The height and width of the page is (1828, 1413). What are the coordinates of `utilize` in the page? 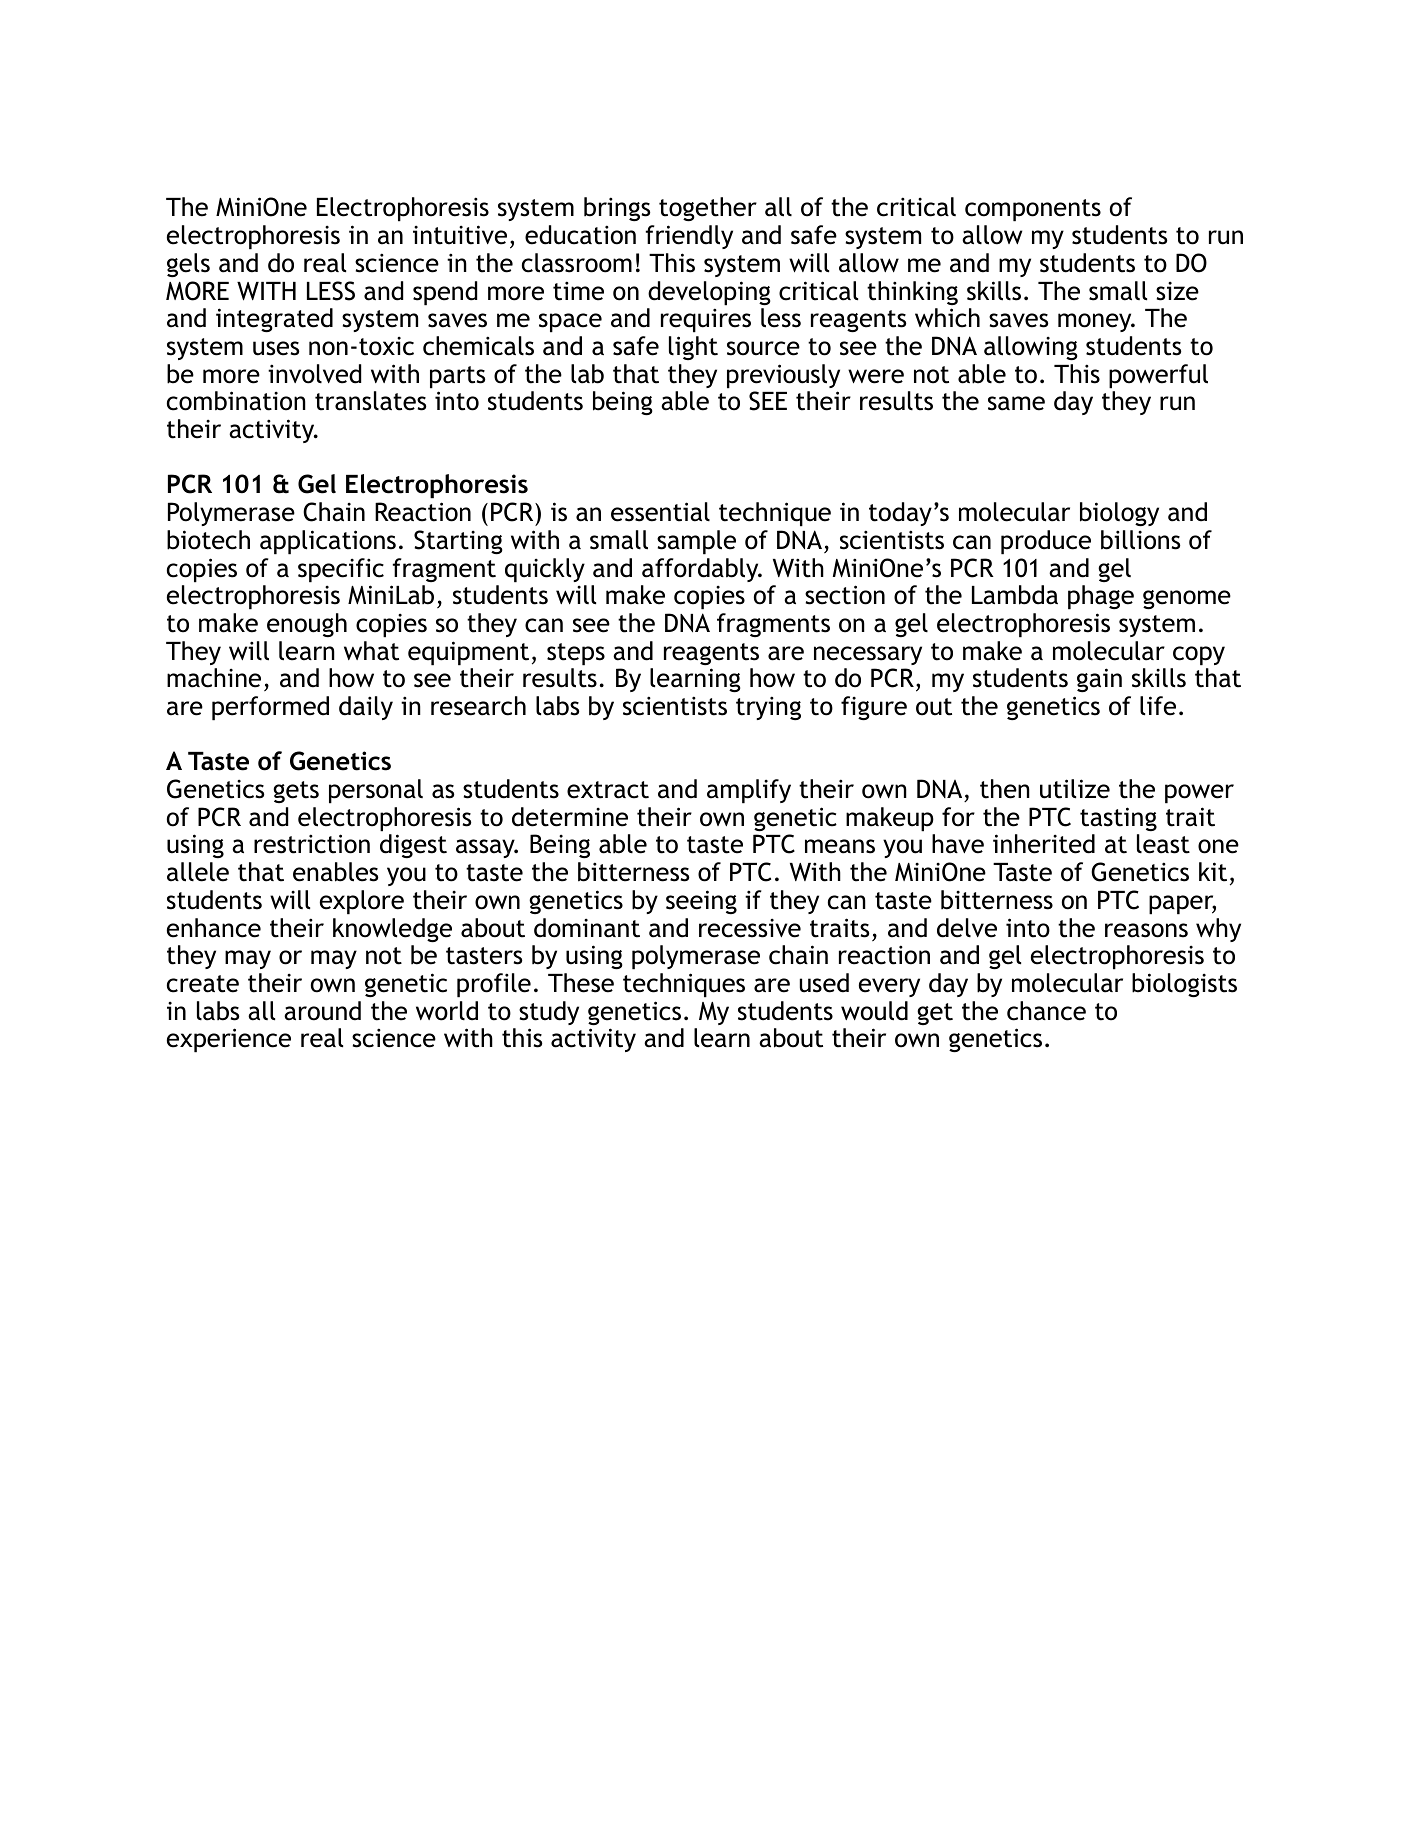 It's located at (1075, 789).
